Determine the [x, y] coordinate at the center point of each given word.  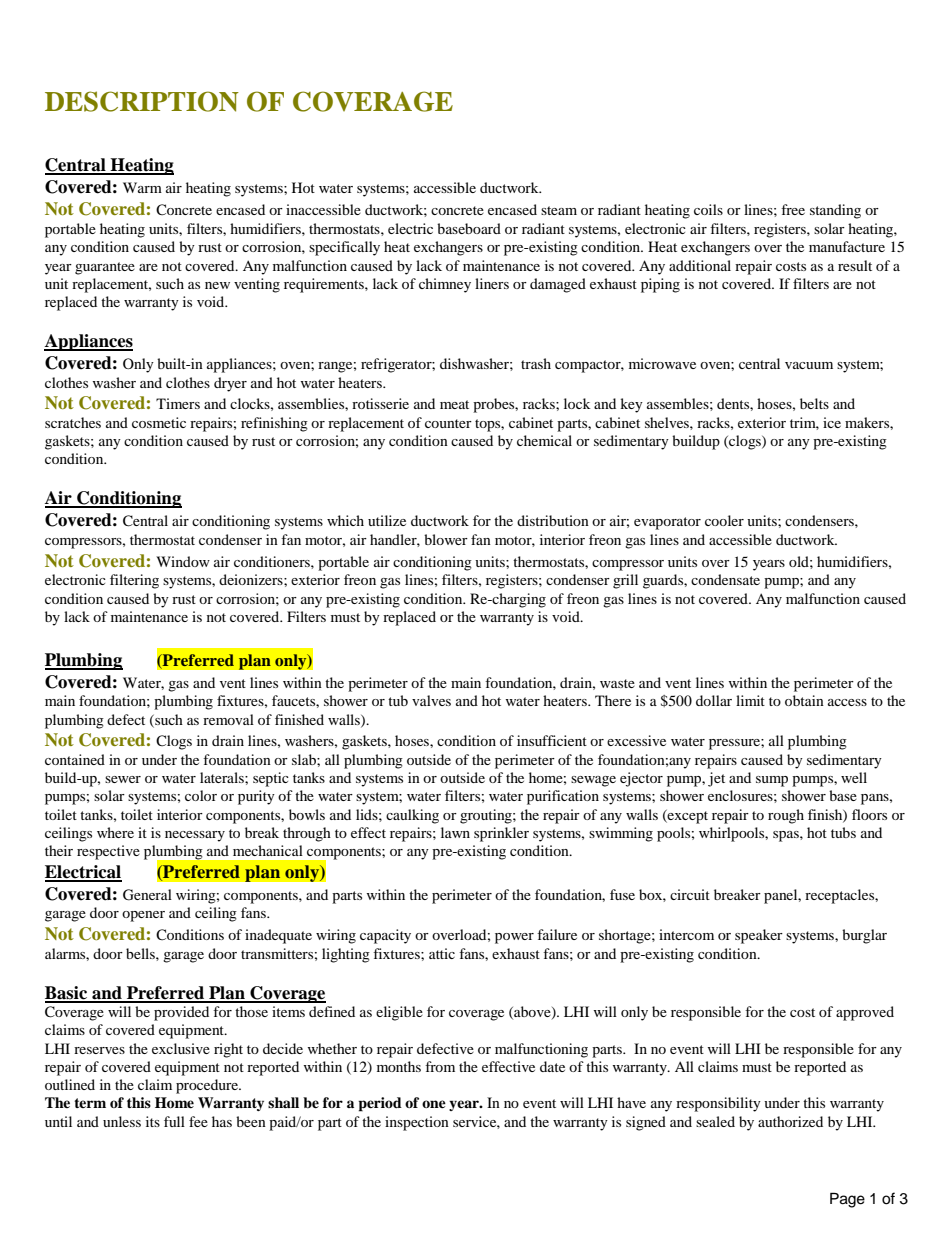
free [793, 209]
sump [772, 781]
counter [448, 423]
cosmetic [159, 422]
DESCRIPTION [142, 101]
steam [559, 210]
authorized [790, 1121]
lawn [455, 832]
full [174, 1121]
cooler [724, 520]
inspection [417, 1123]
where [115, 832]
